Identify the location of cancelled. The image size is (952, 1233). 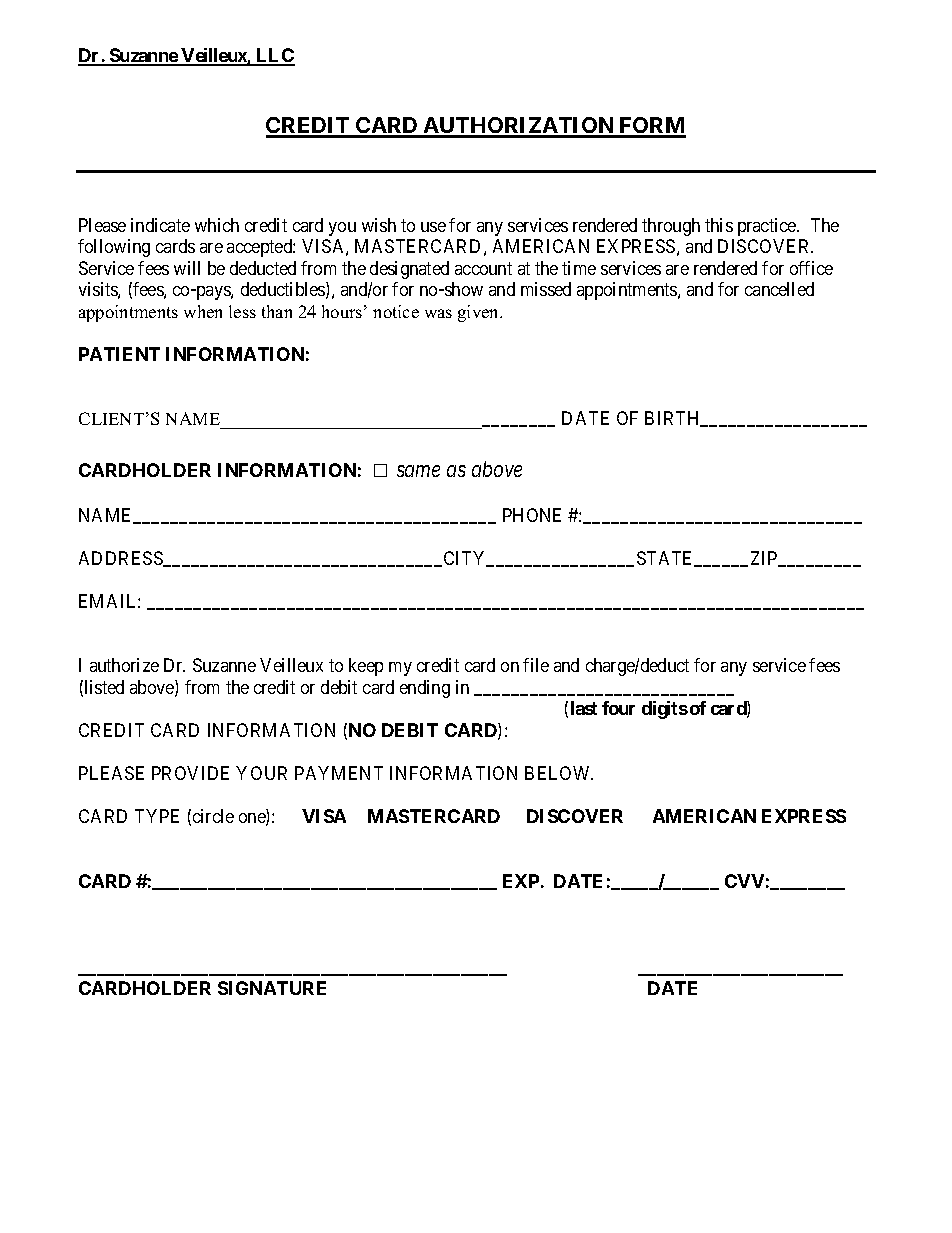
(779, 289).
